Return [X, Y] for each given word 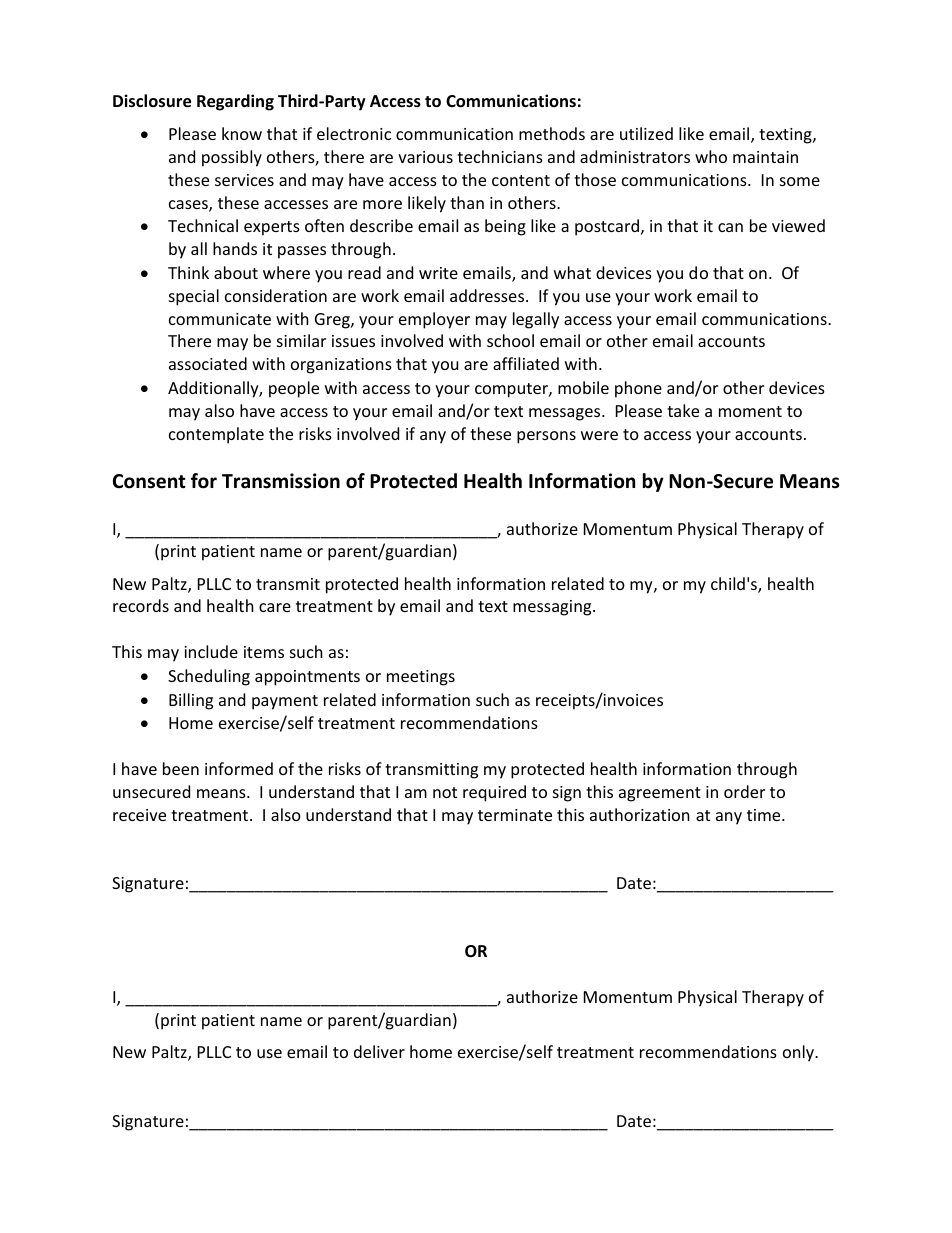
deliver [379, 1051]
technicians [500, 156]
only [800, 1053]
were [599, 435]
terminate [515, 815]
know [242, 133]
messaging [553, 608]
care [275, 607]
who [711, 156]
